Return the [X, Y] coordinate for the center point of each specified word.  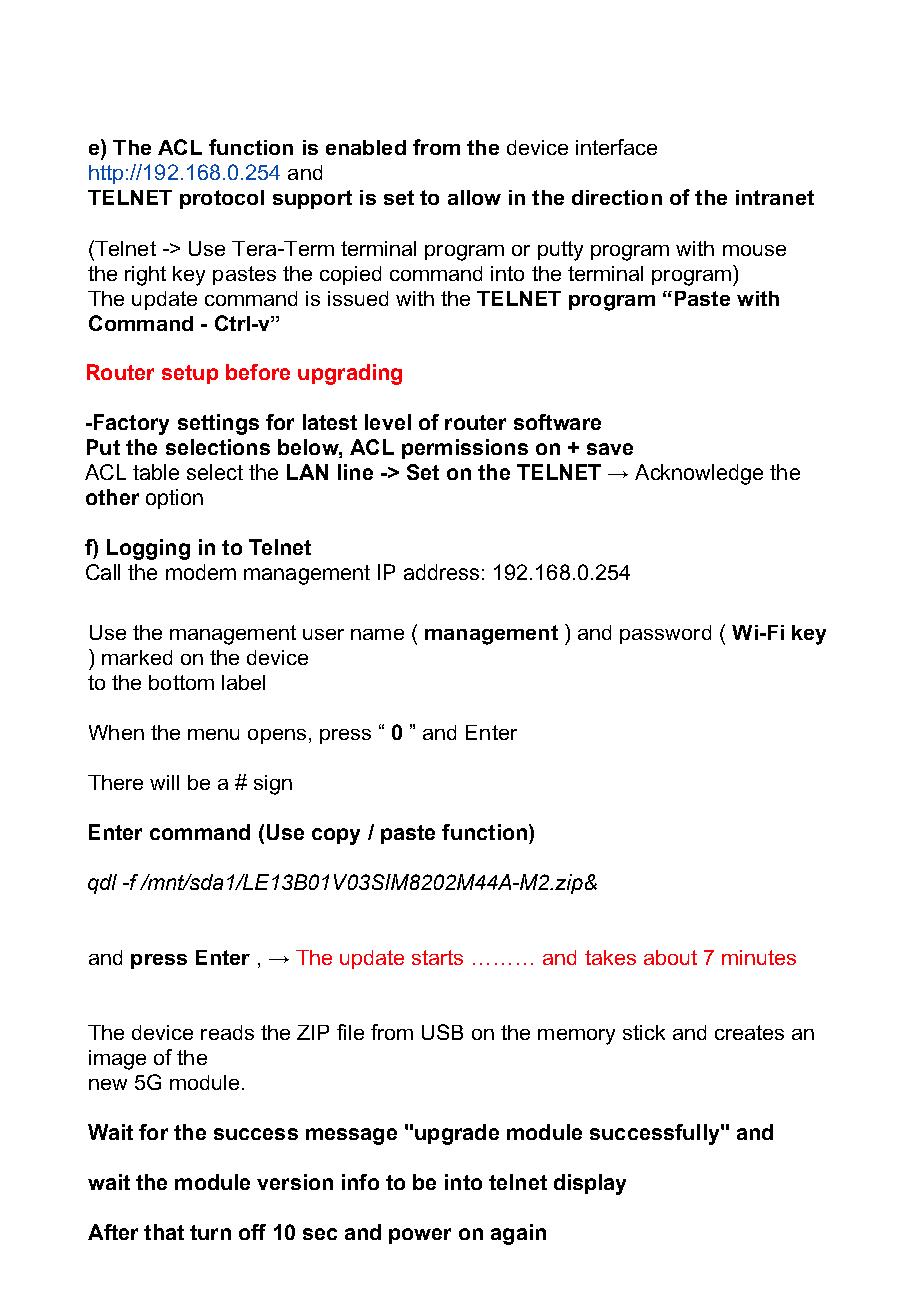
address [441, 572]
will [164, 782]
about [670, 957]
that [164, 1232]
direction [617, 197]
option [174, 499]
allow [474, 197]
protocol [222, 199]
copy [336, 836]
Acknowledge [699, 474]
